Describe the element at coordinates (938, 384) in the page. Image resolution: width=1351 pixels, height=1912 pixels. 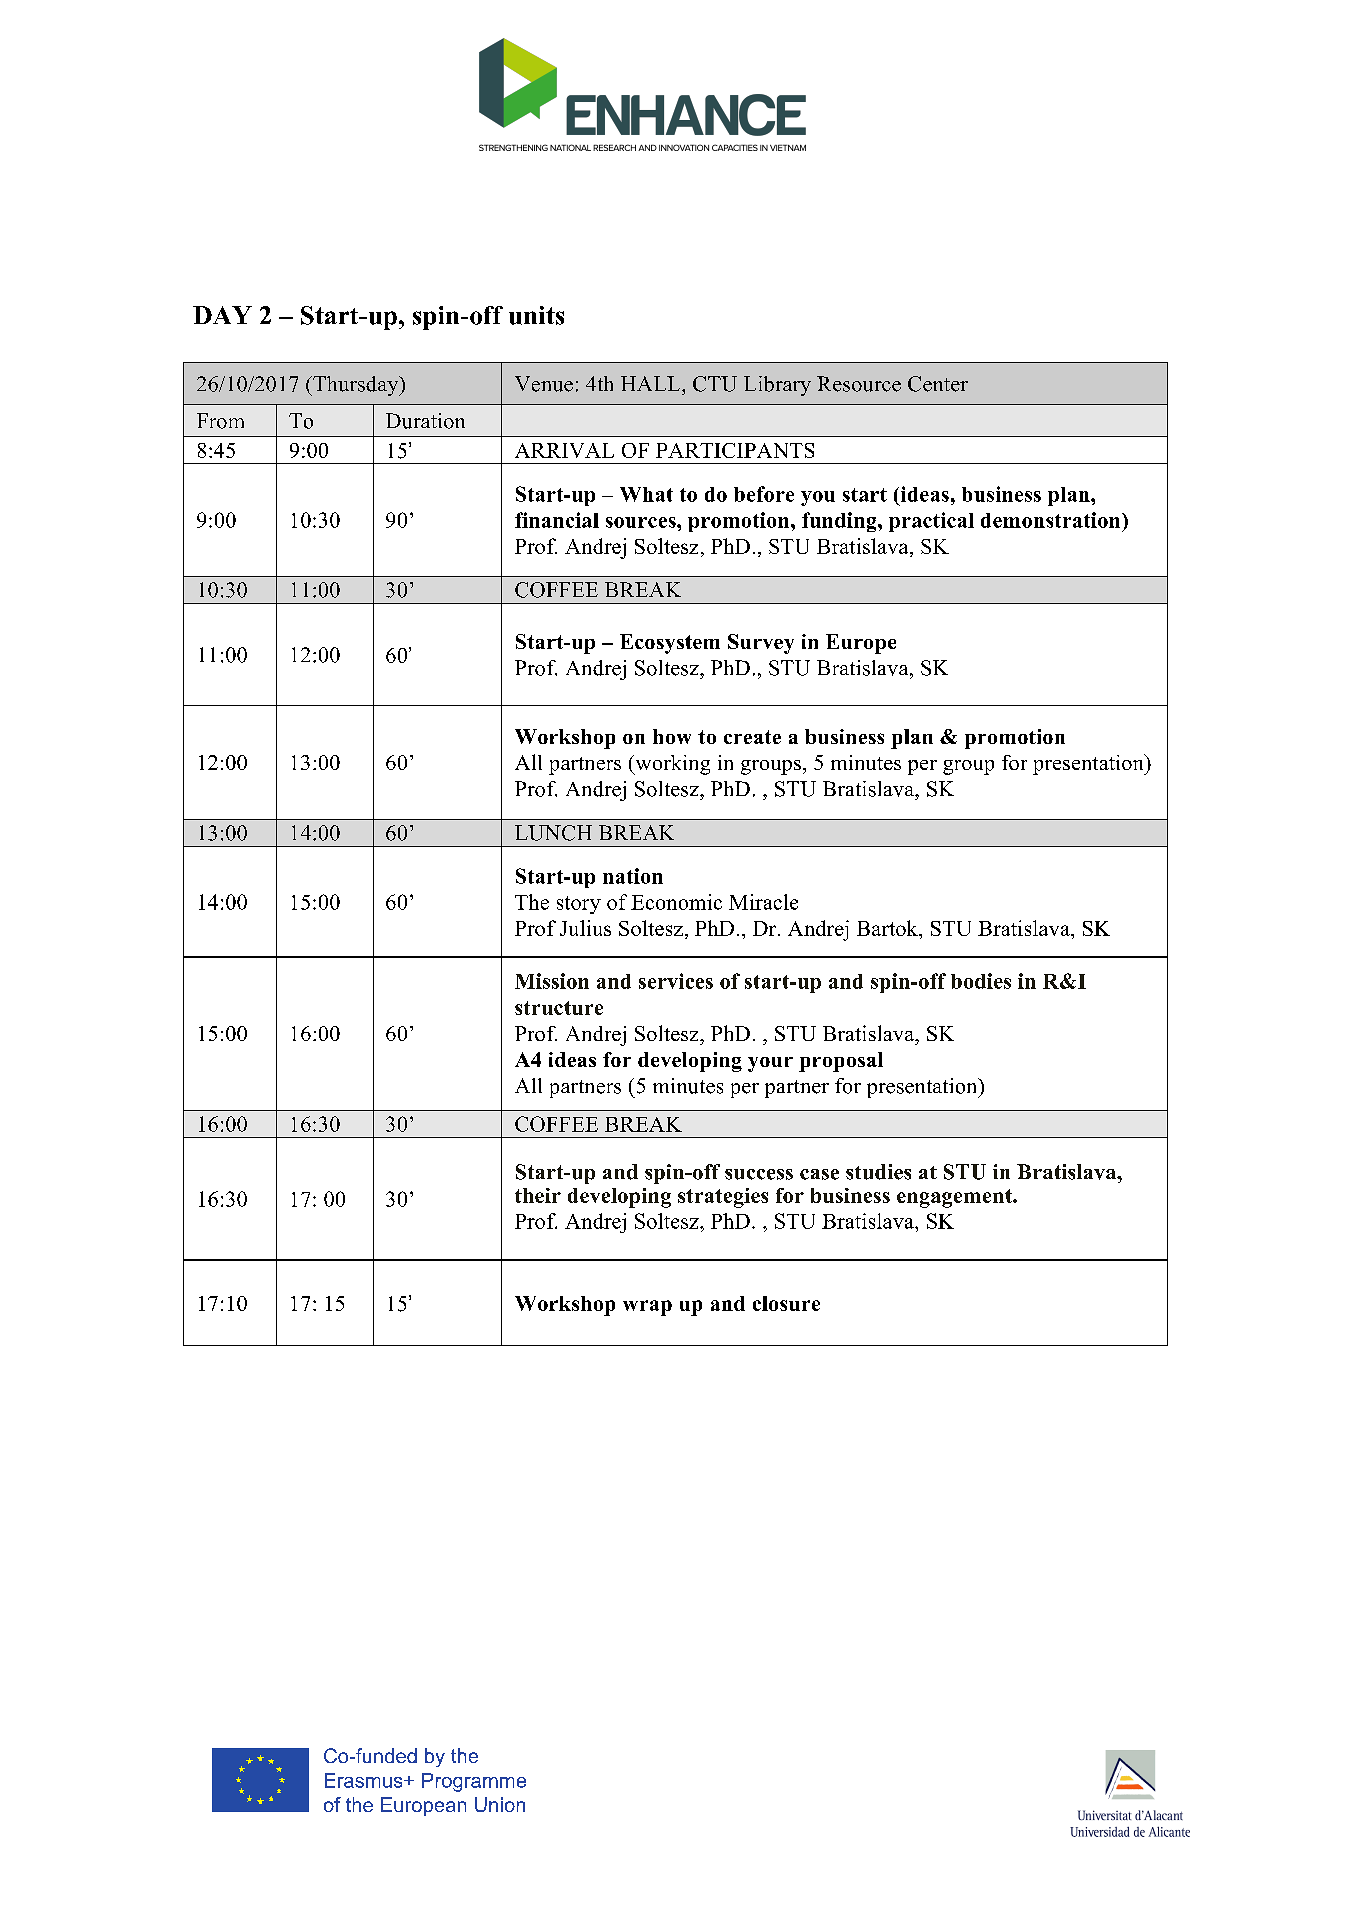
I see `Center` at that location.
